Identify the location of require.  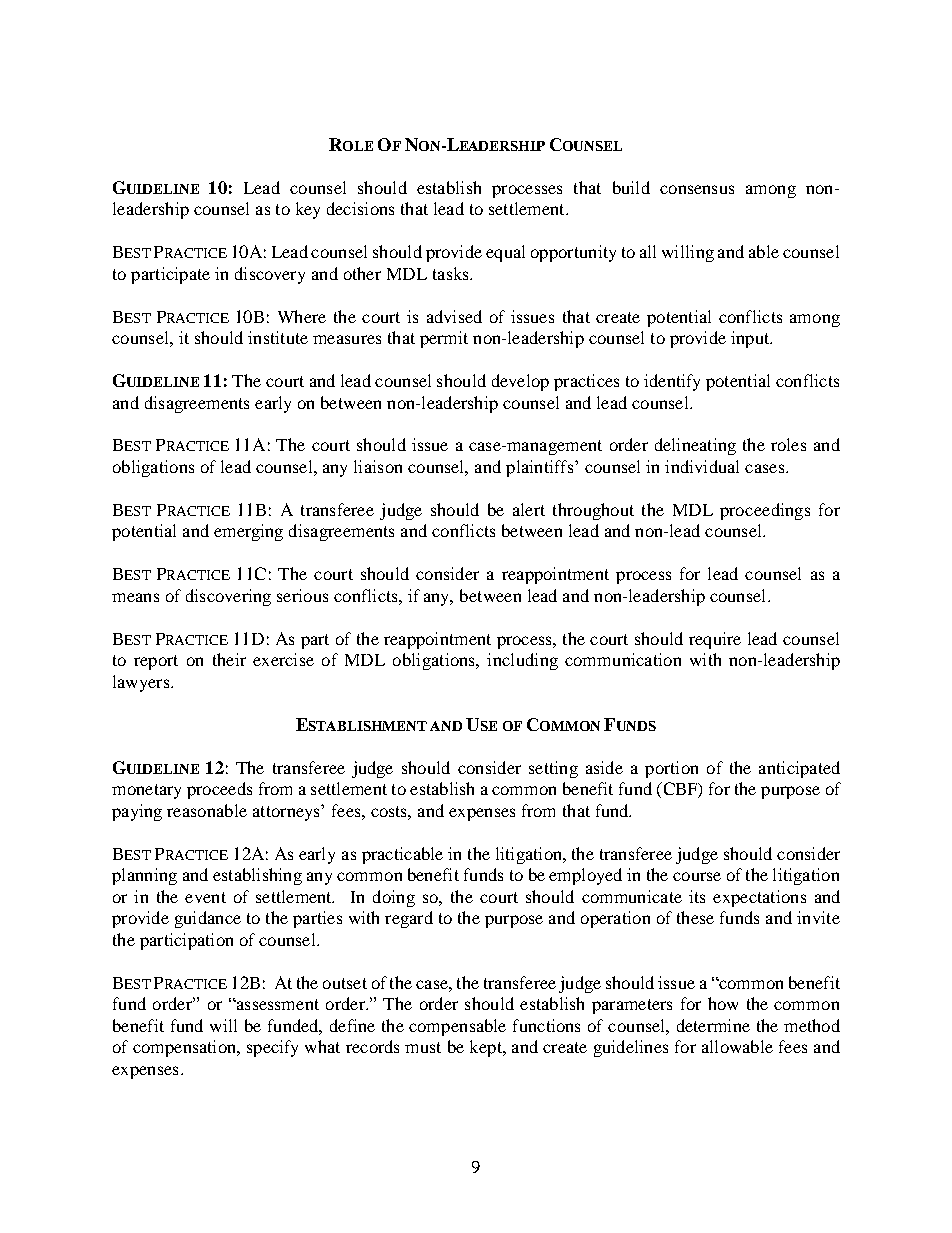
(715, 640).
